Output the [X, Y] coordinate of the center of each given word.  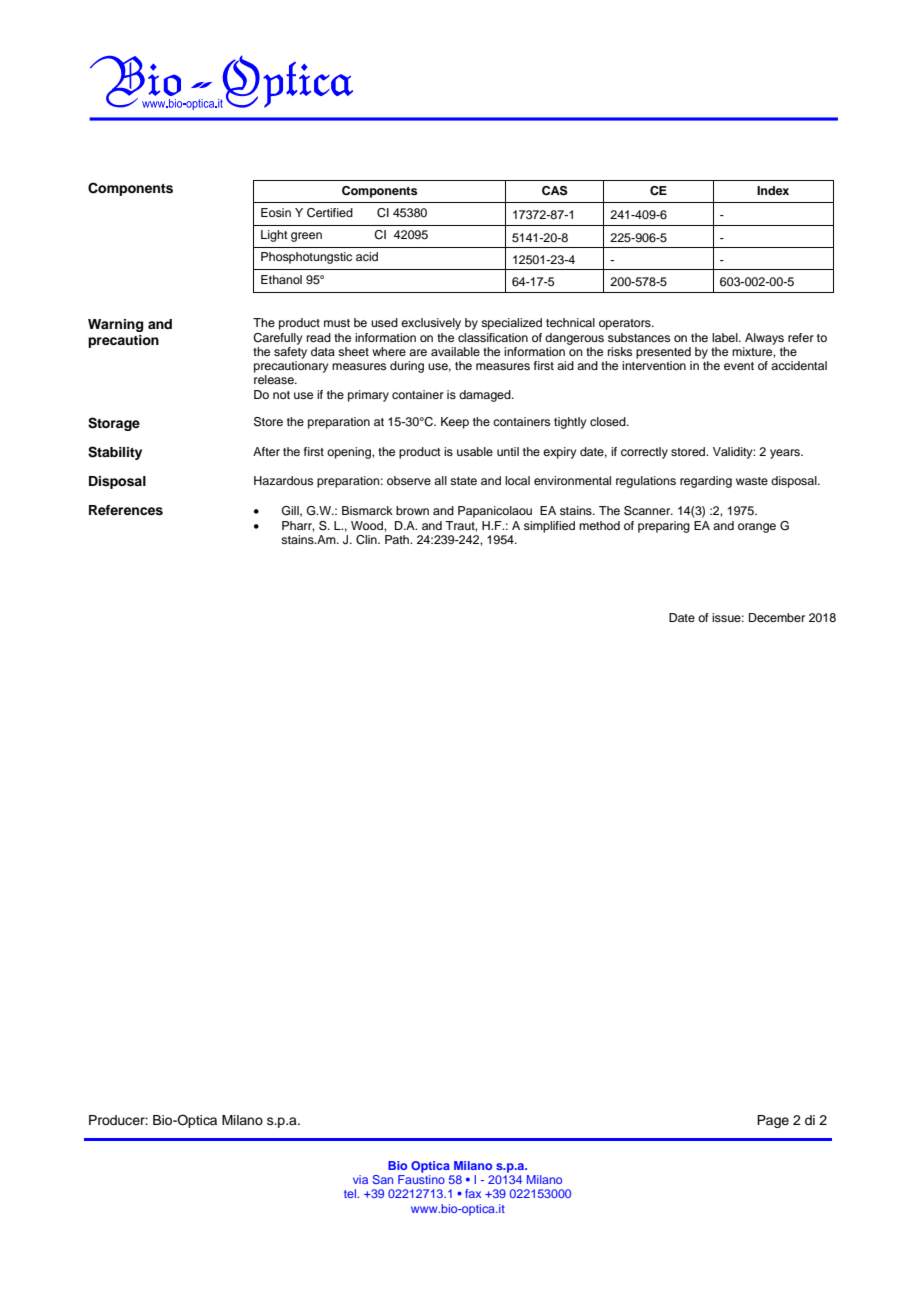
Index [773, 190]
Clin [367, 540]
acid [367, 256]
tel [351, 1193]
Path [398, 539]
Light [274, 236]
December [777, 617]
